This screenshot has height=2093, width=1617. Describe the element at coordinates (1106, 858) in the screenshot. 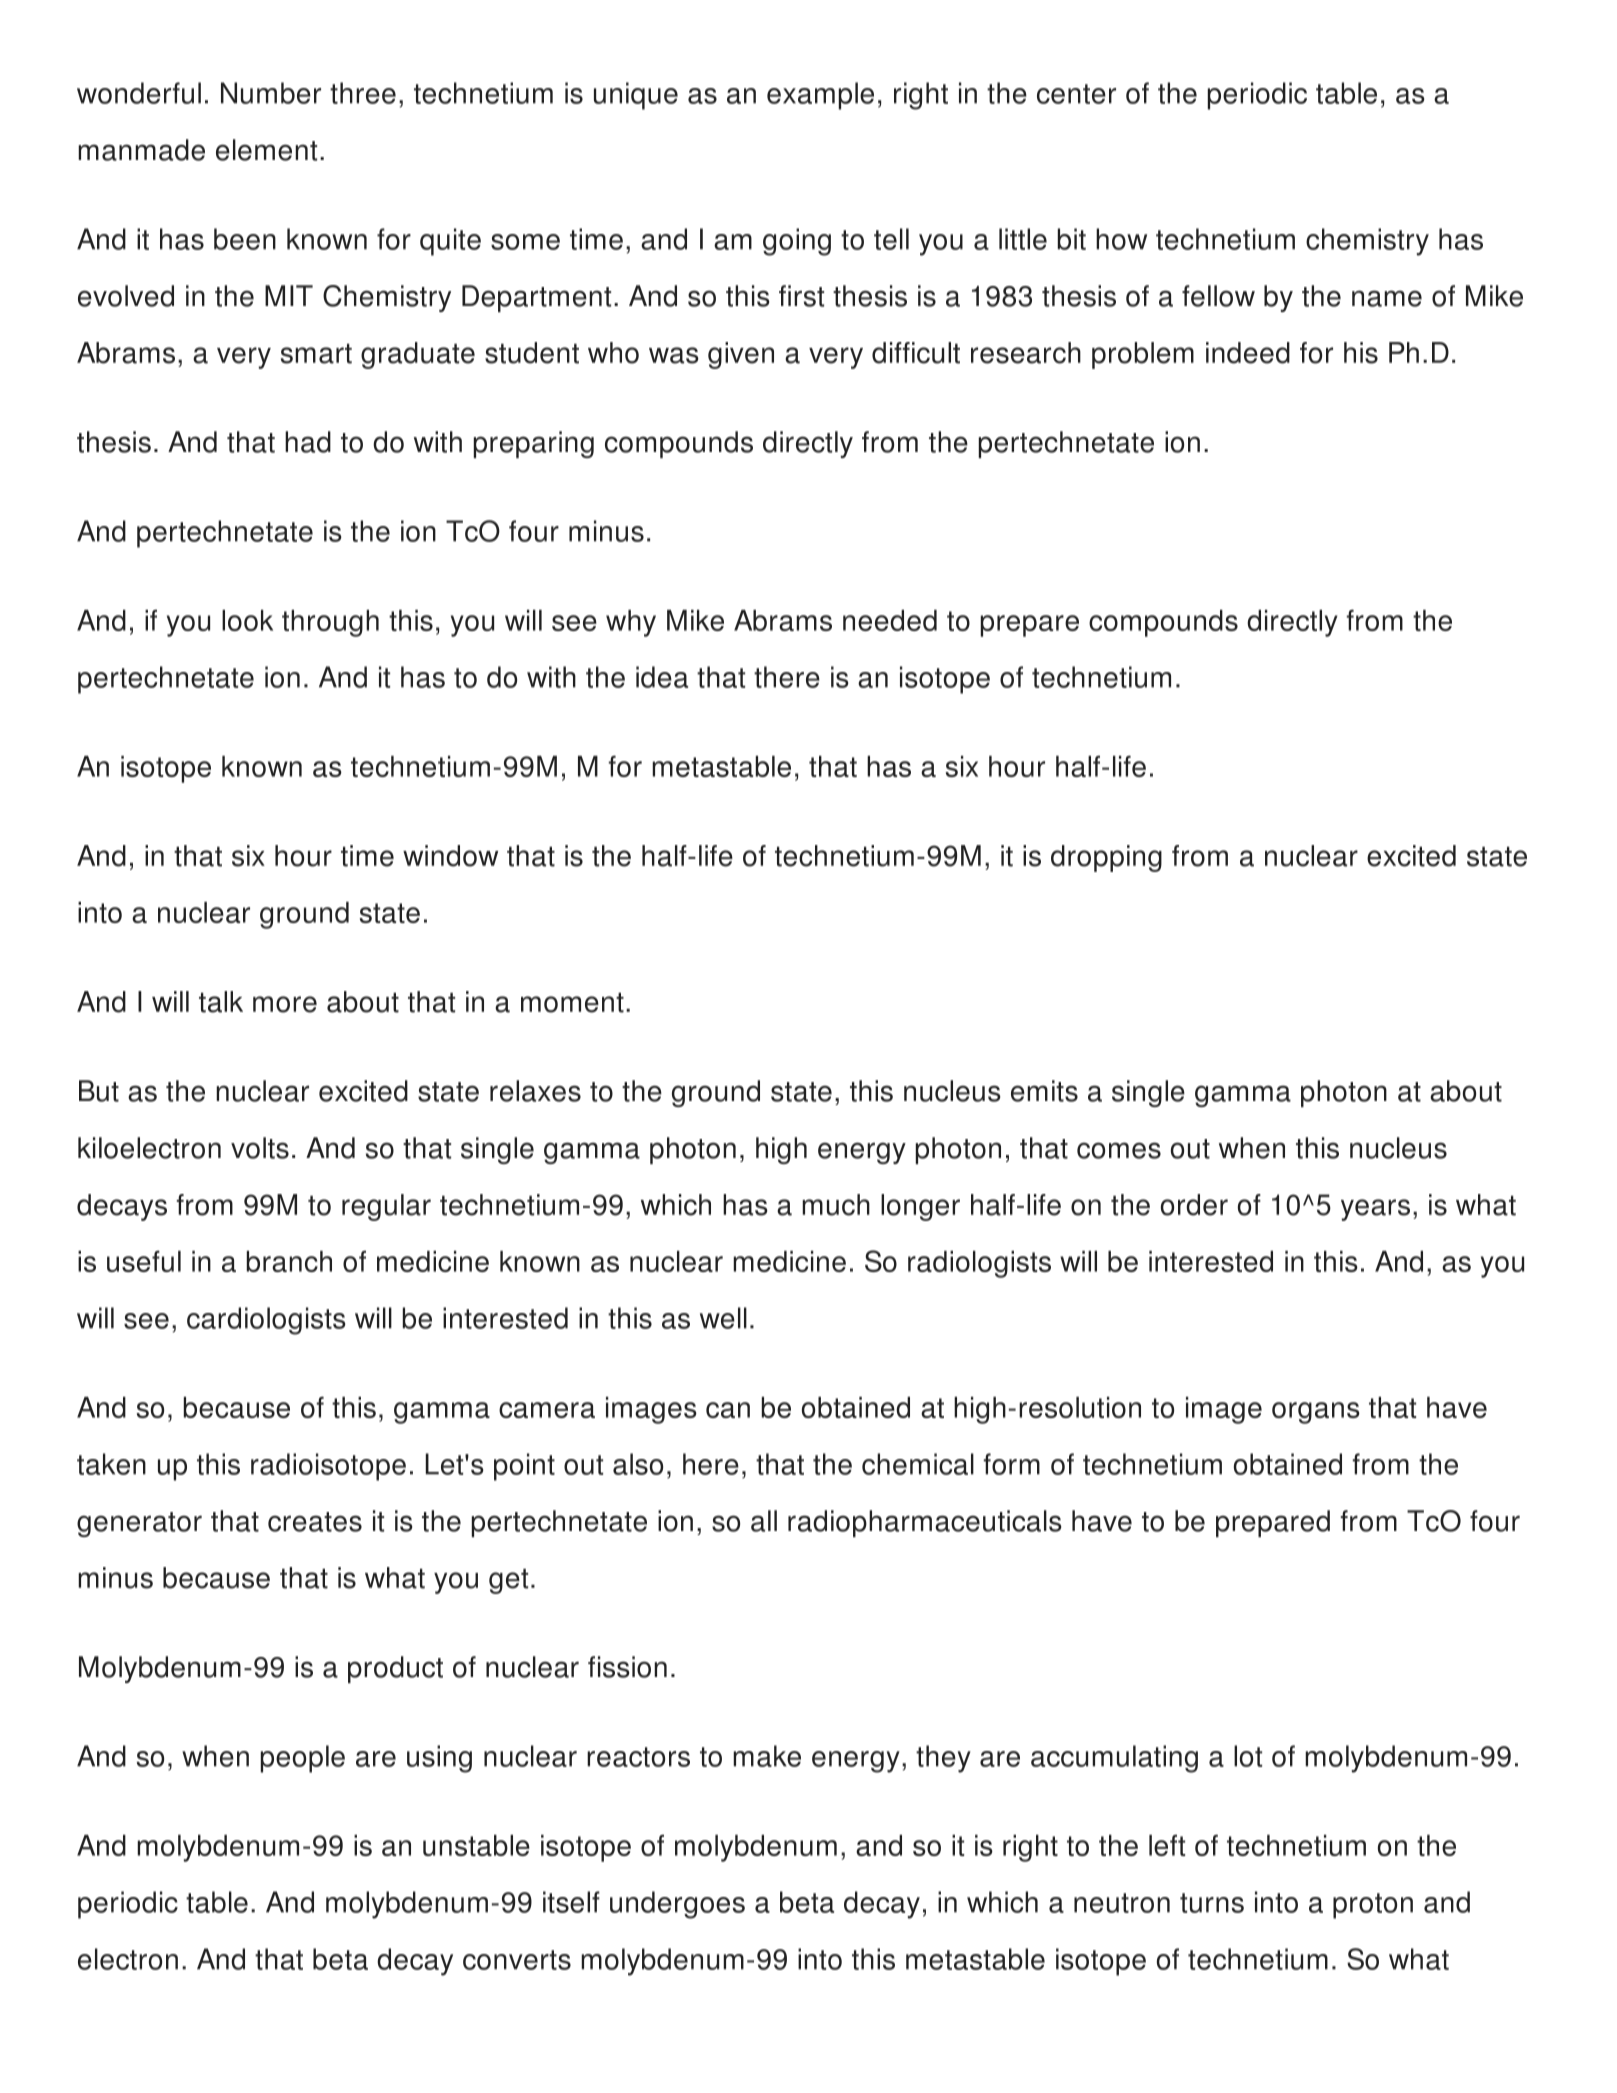

I see `dropping` at that location.
